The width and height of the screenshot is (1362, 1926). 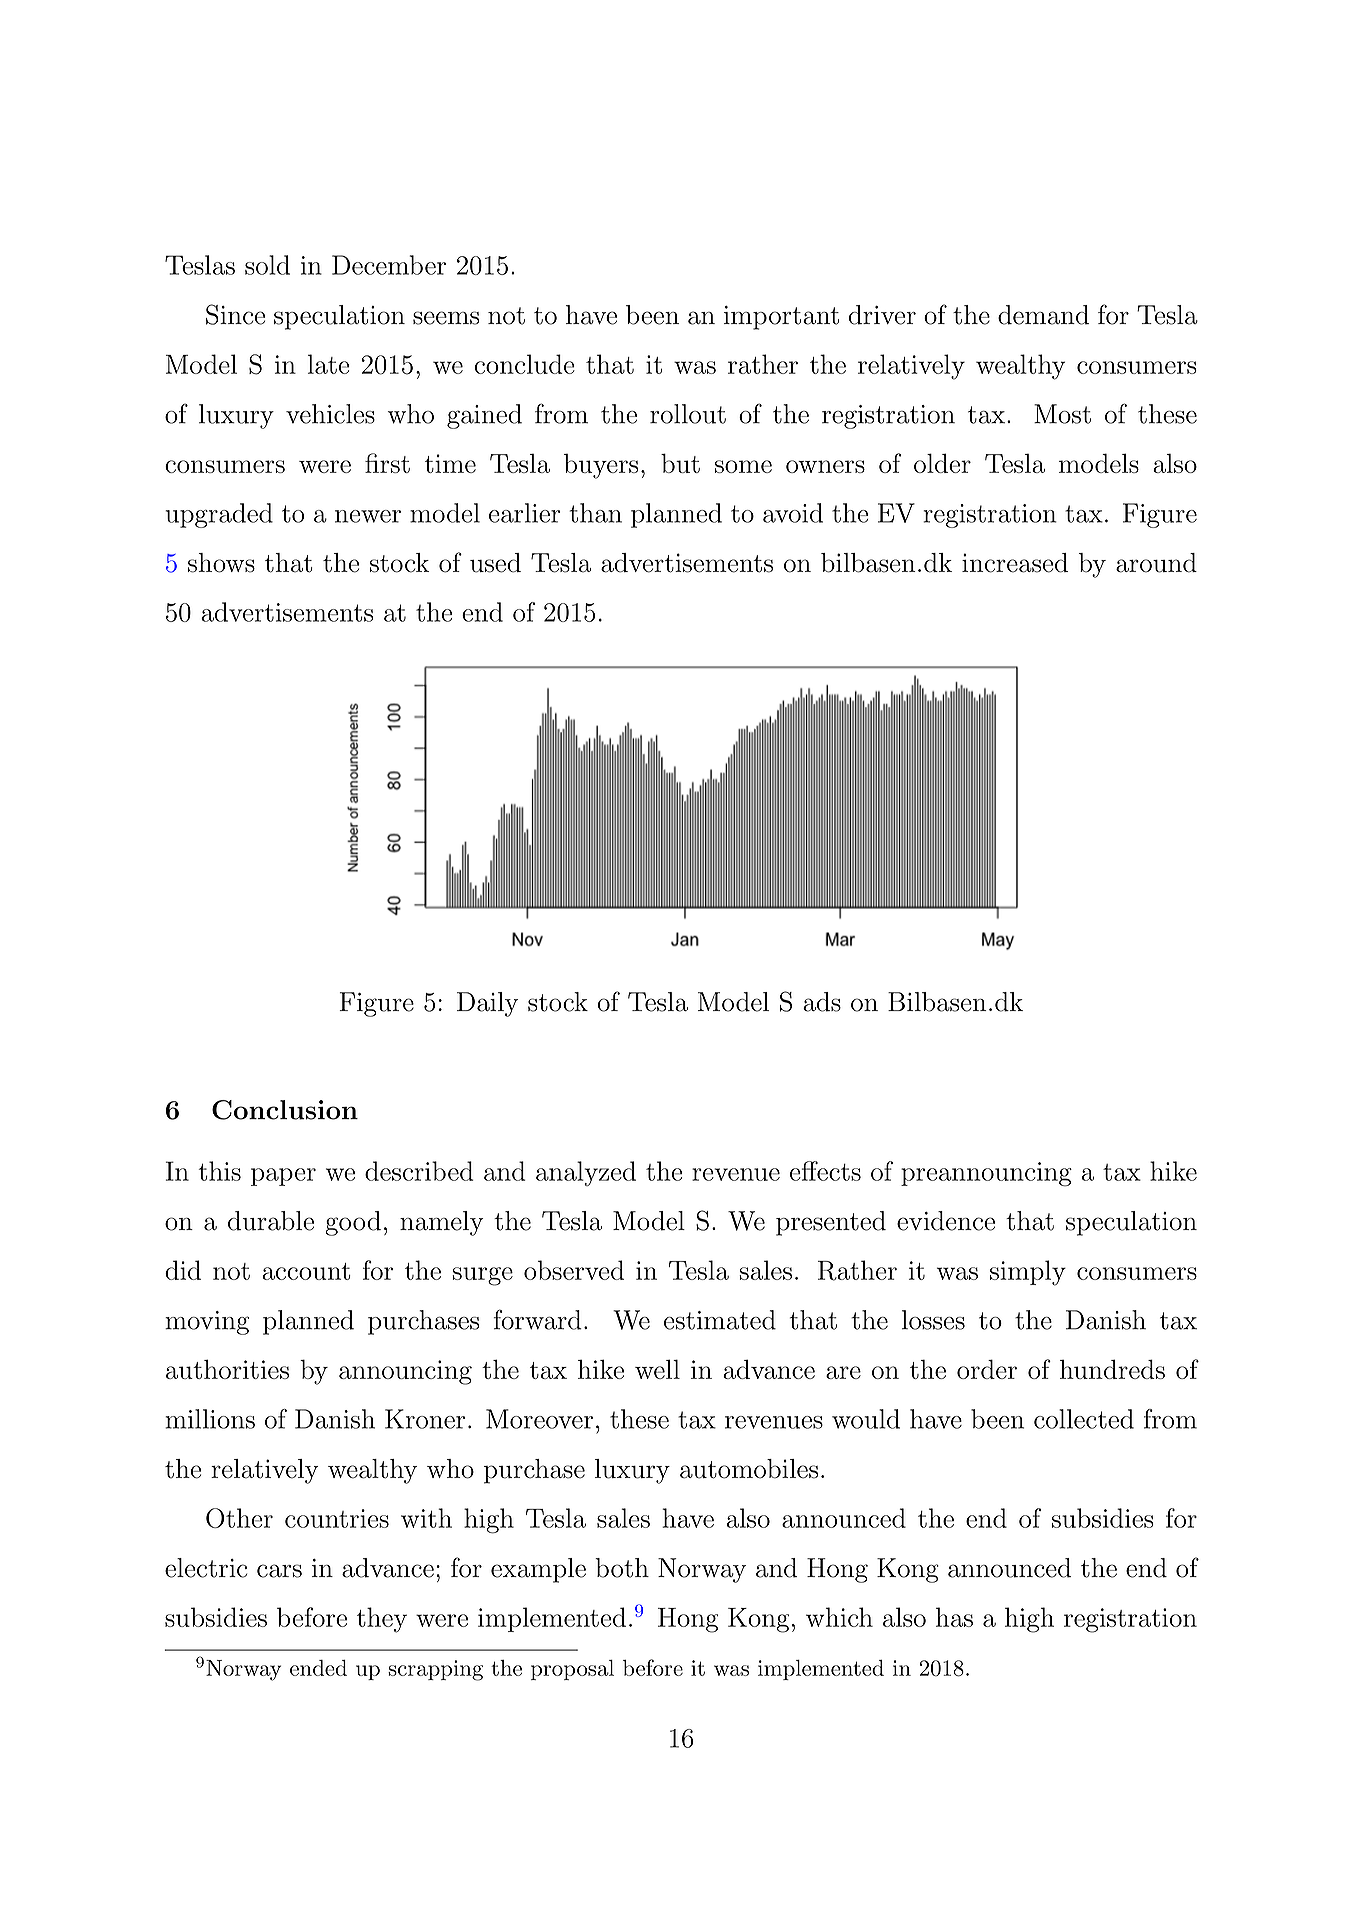 I want to click on Since, so click(x=235, y=314).
